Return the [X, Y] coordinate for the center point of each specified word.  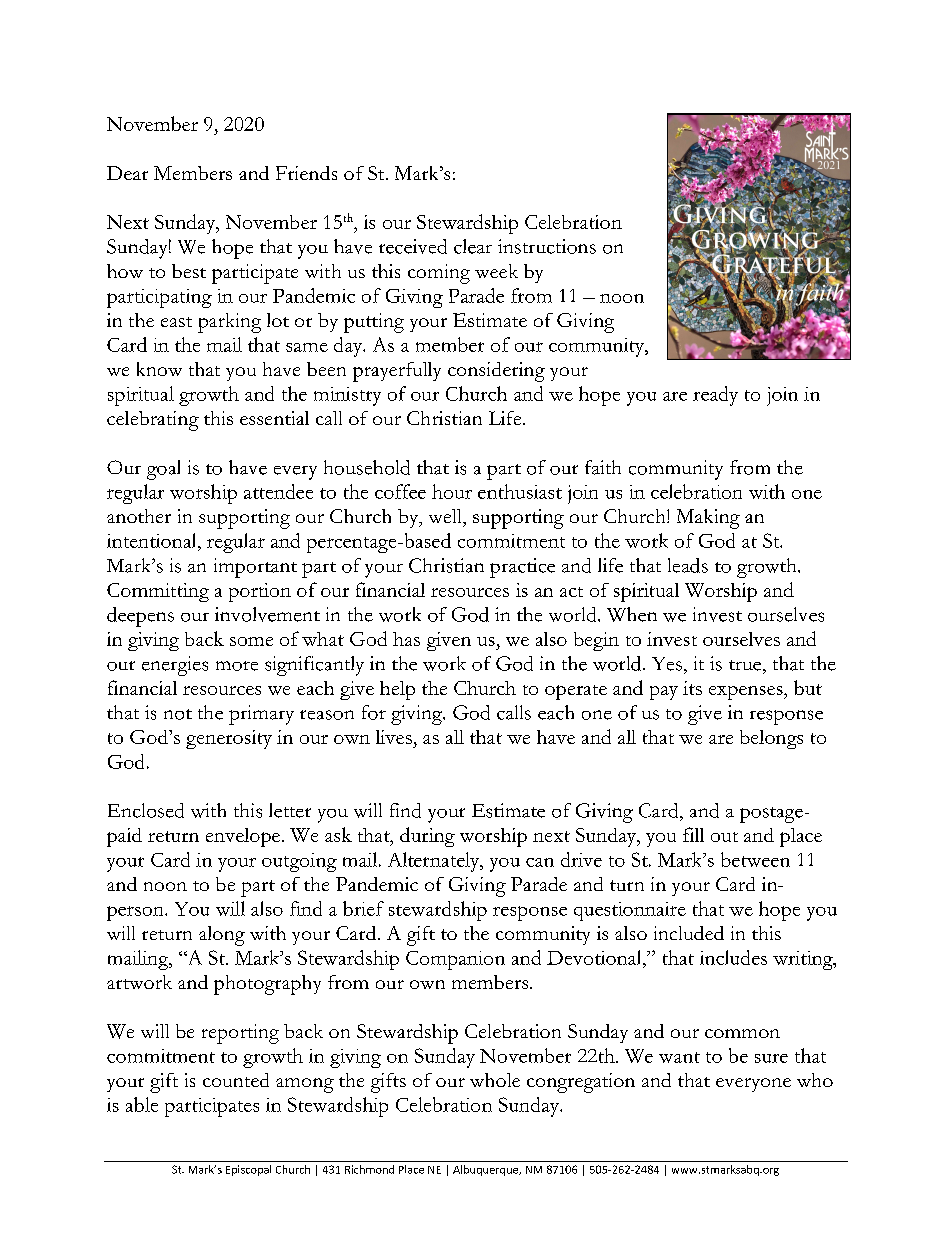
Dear [127, 173]
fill [693, 834]
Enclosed [146, 810]
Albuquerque [487, 1170]
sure [771, 1058]
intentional [153, 540]
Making [708, 519]
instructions [547, 246]
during [427, 837]
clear [473, 246]
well [446, 516]
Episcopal [248, 1170]
